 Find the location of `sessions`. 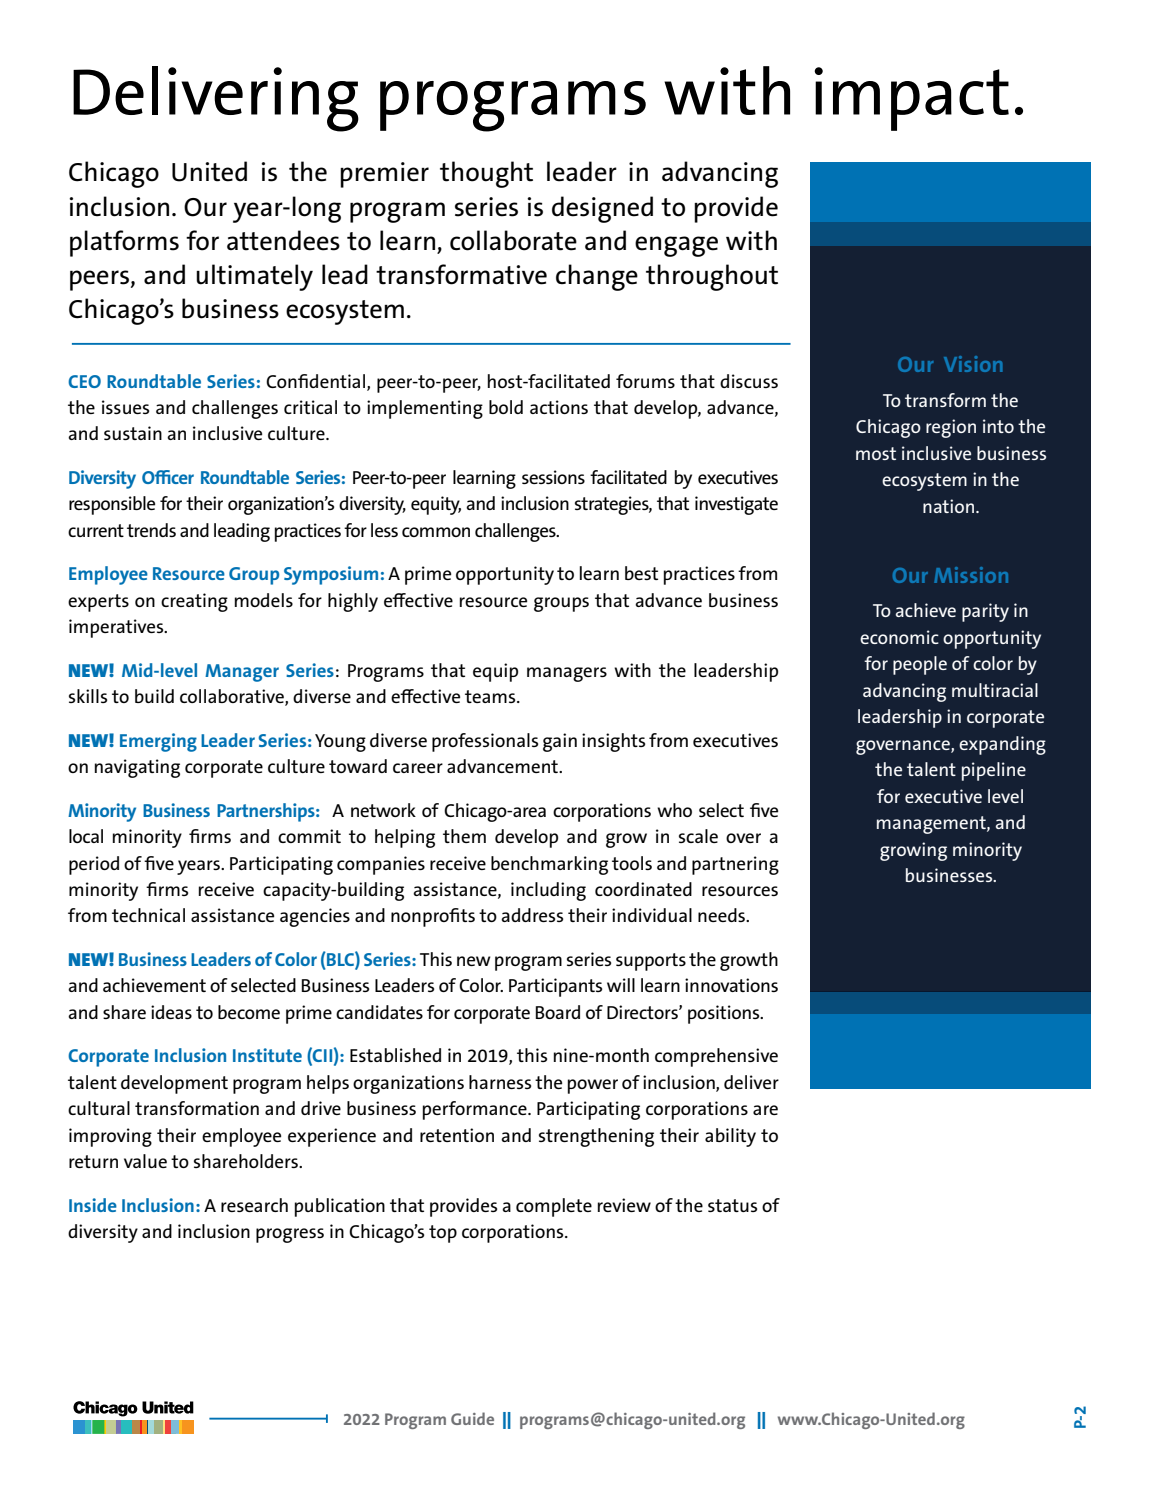

sessions is located at coordinates (553, 477).
